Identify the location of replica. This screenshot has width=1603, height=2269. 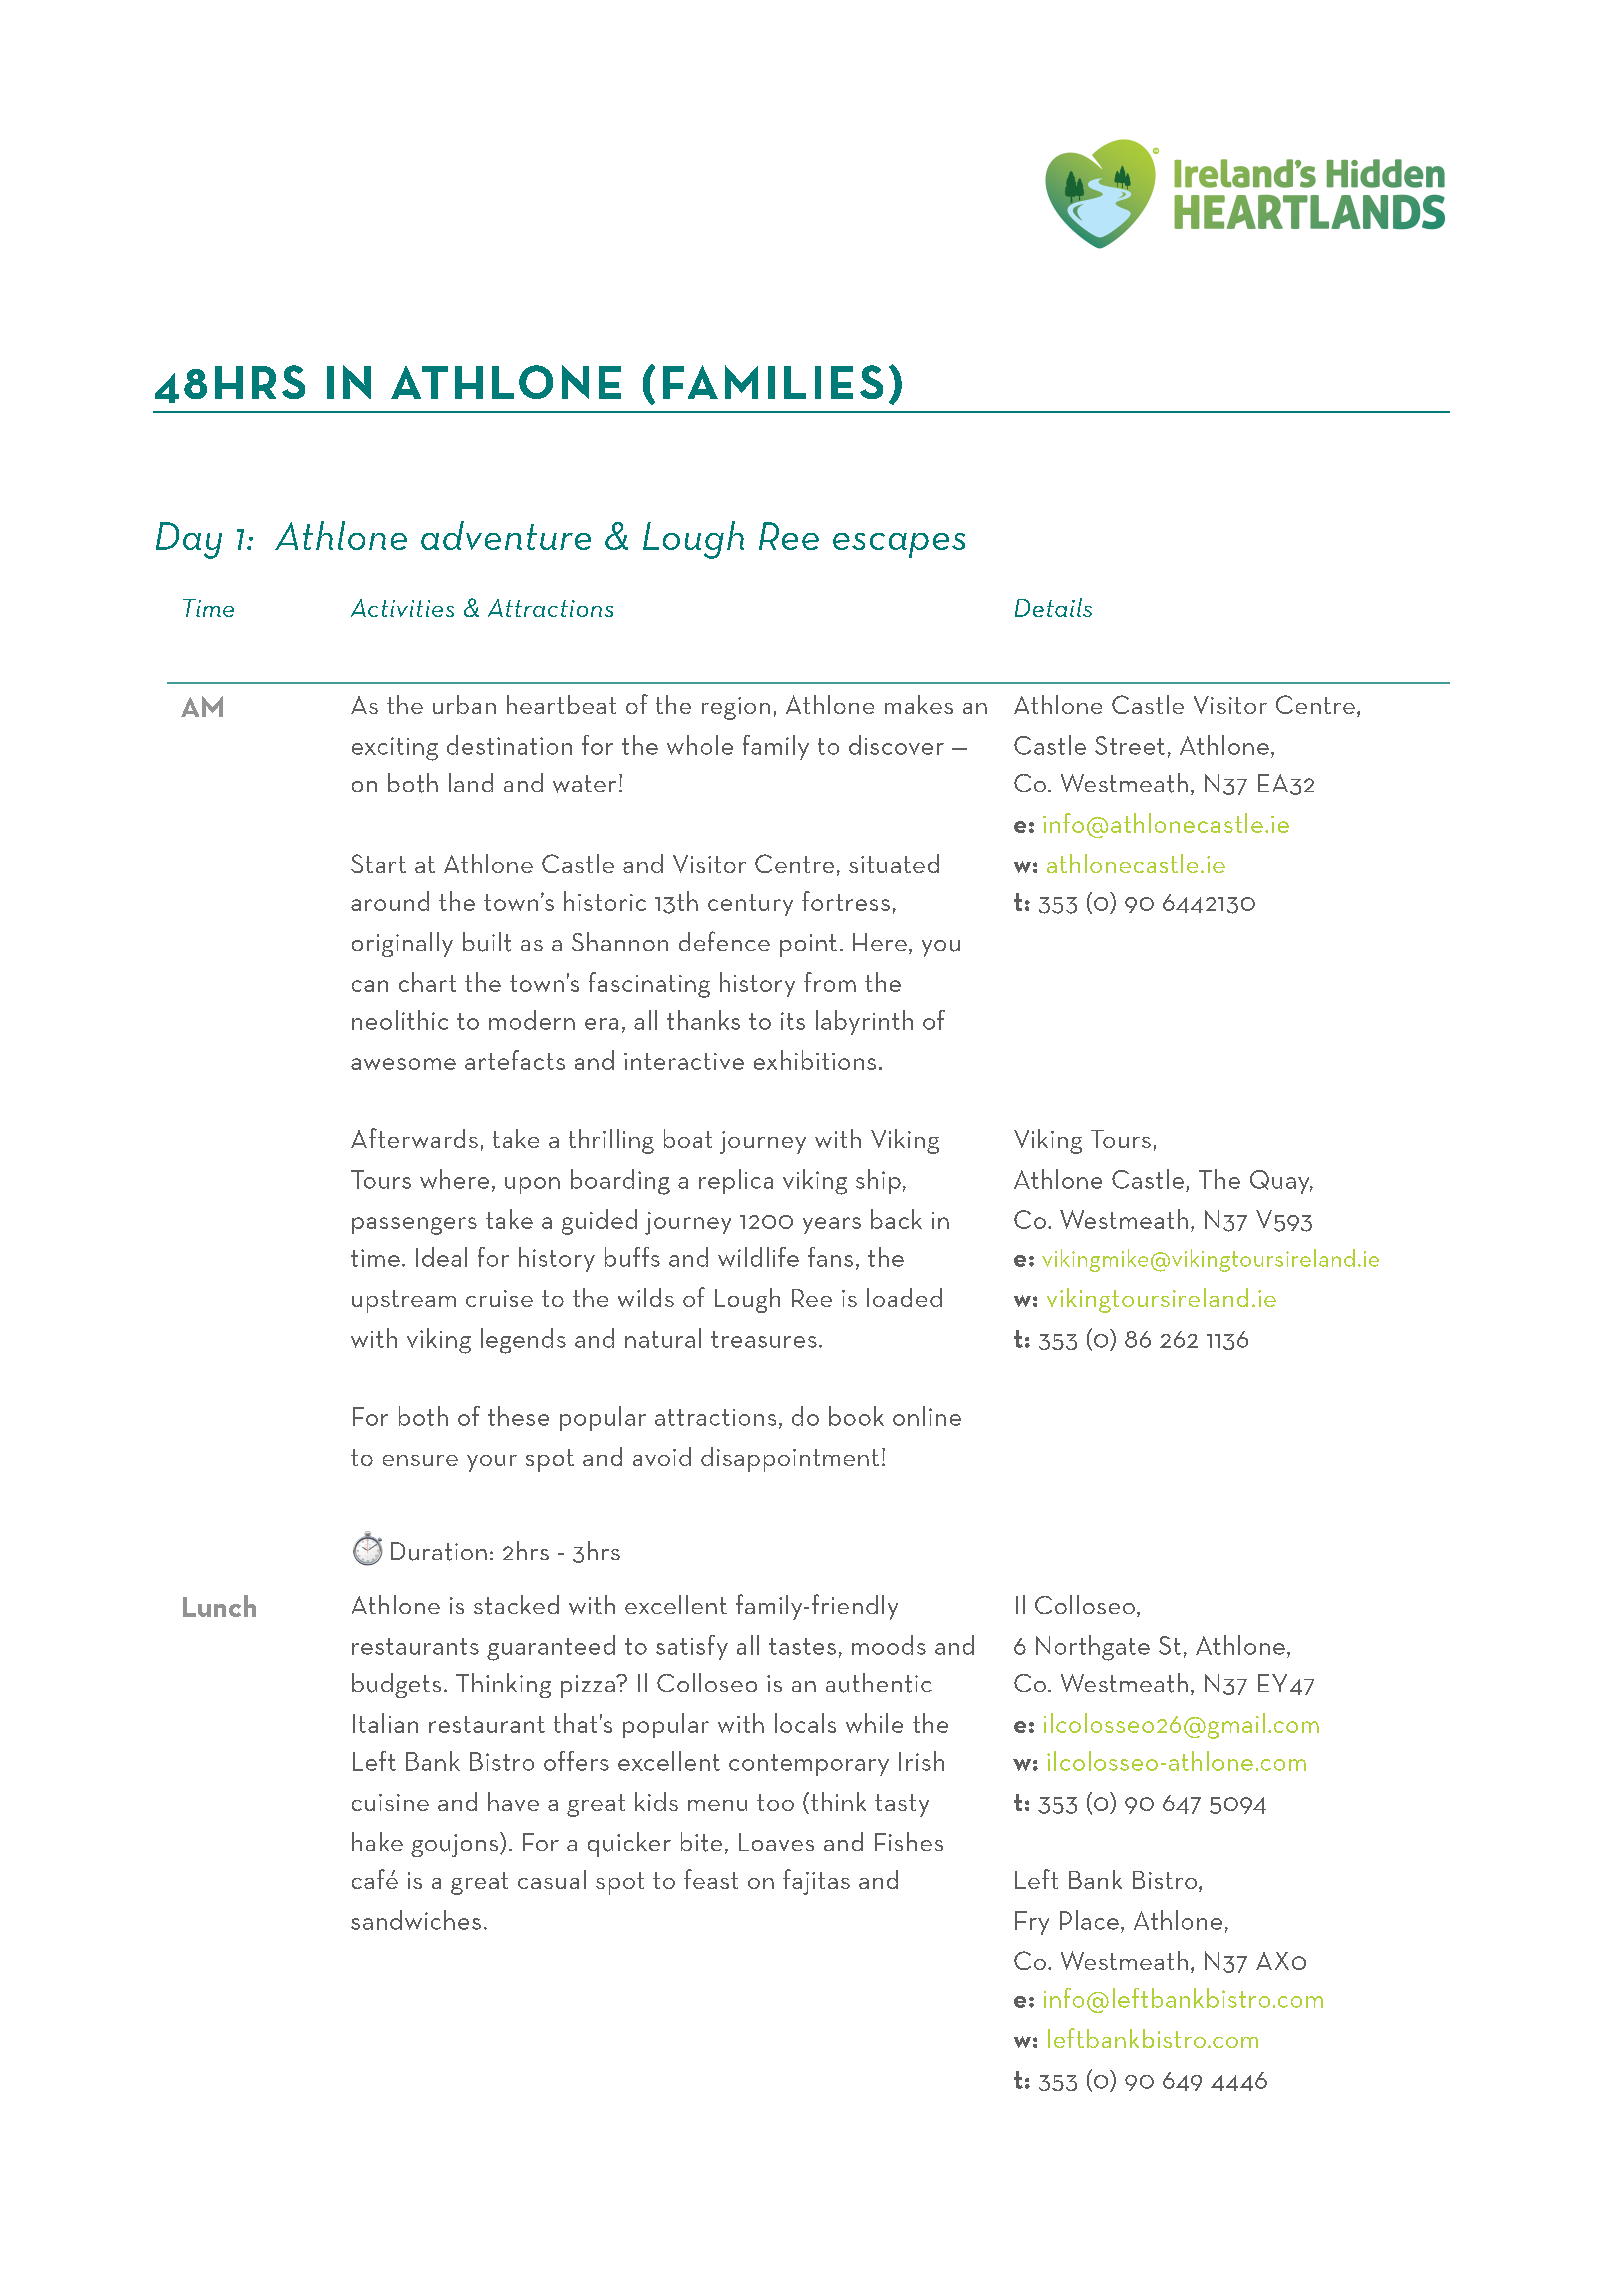
(736, 1181).
